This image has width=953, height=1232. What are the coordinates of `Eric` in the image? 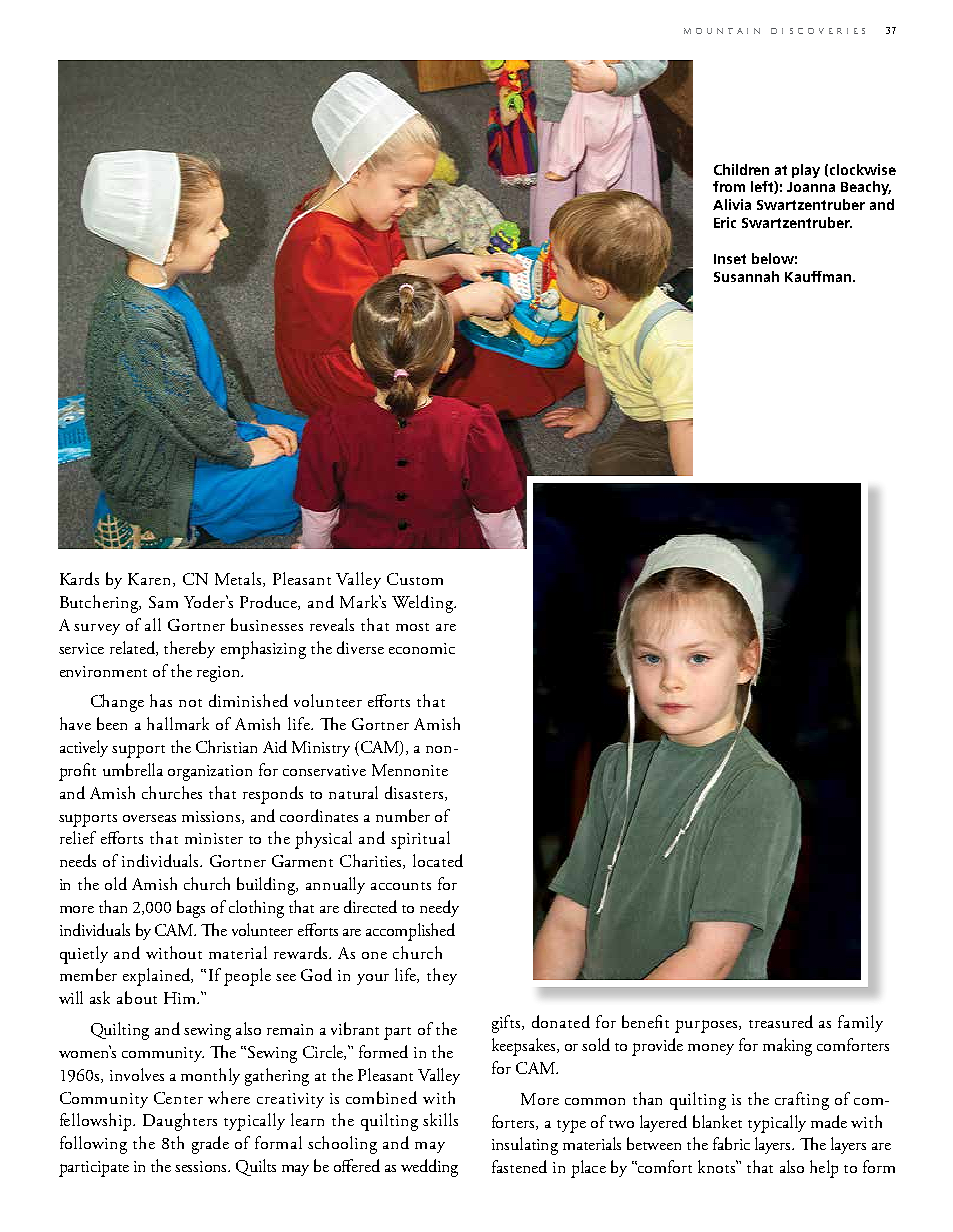 It's located at (725, 222).
